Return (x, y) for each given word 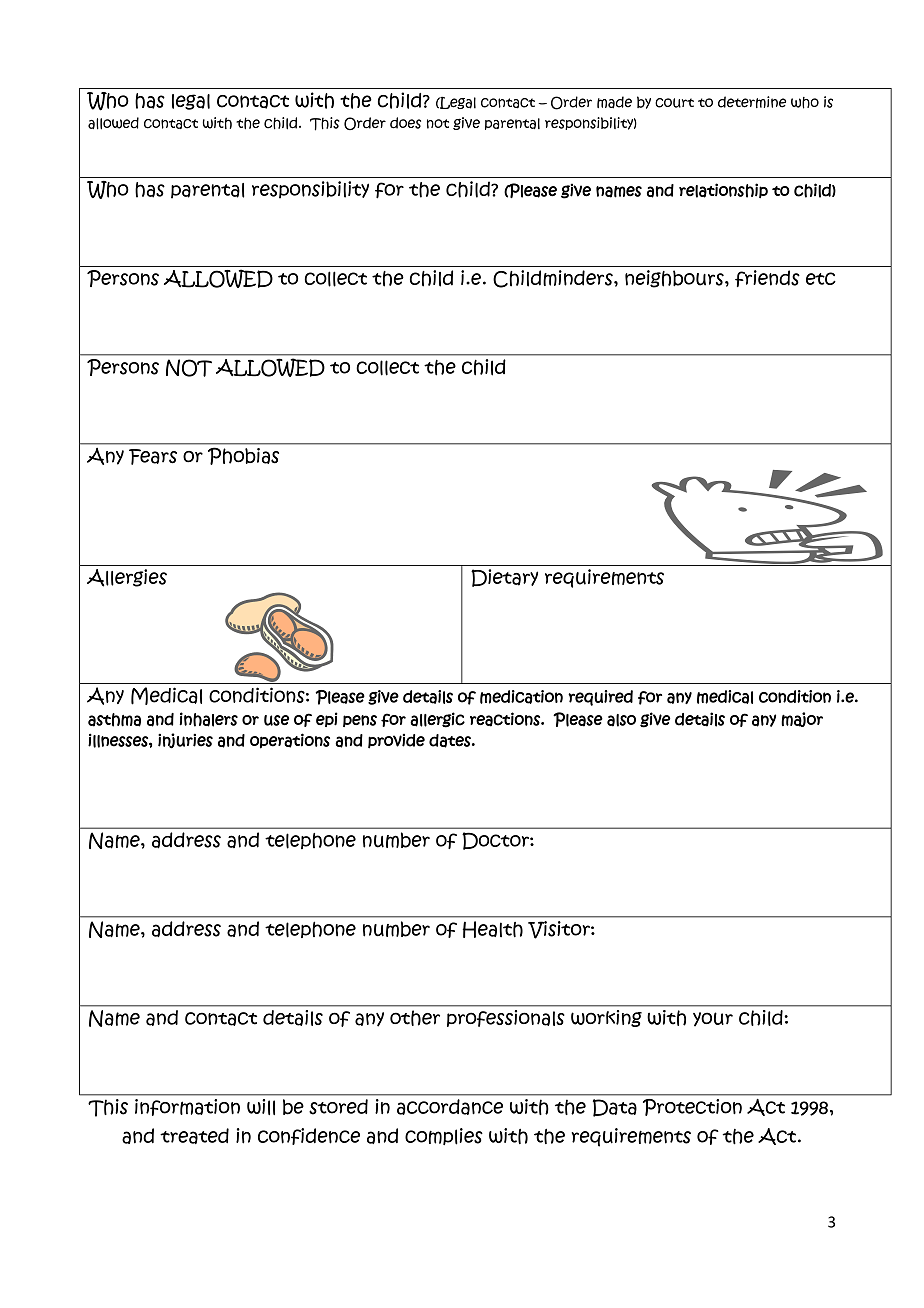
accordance (450, 1107)
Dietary (504, 578)
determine (752, 102)
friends (767, 278)
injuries (185, 741)
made (614, 102)
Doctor (496, 841)
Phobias (243, 456)
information (187, 1107)
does (405, 123)
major (802, 719)
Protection (692, 1107)
